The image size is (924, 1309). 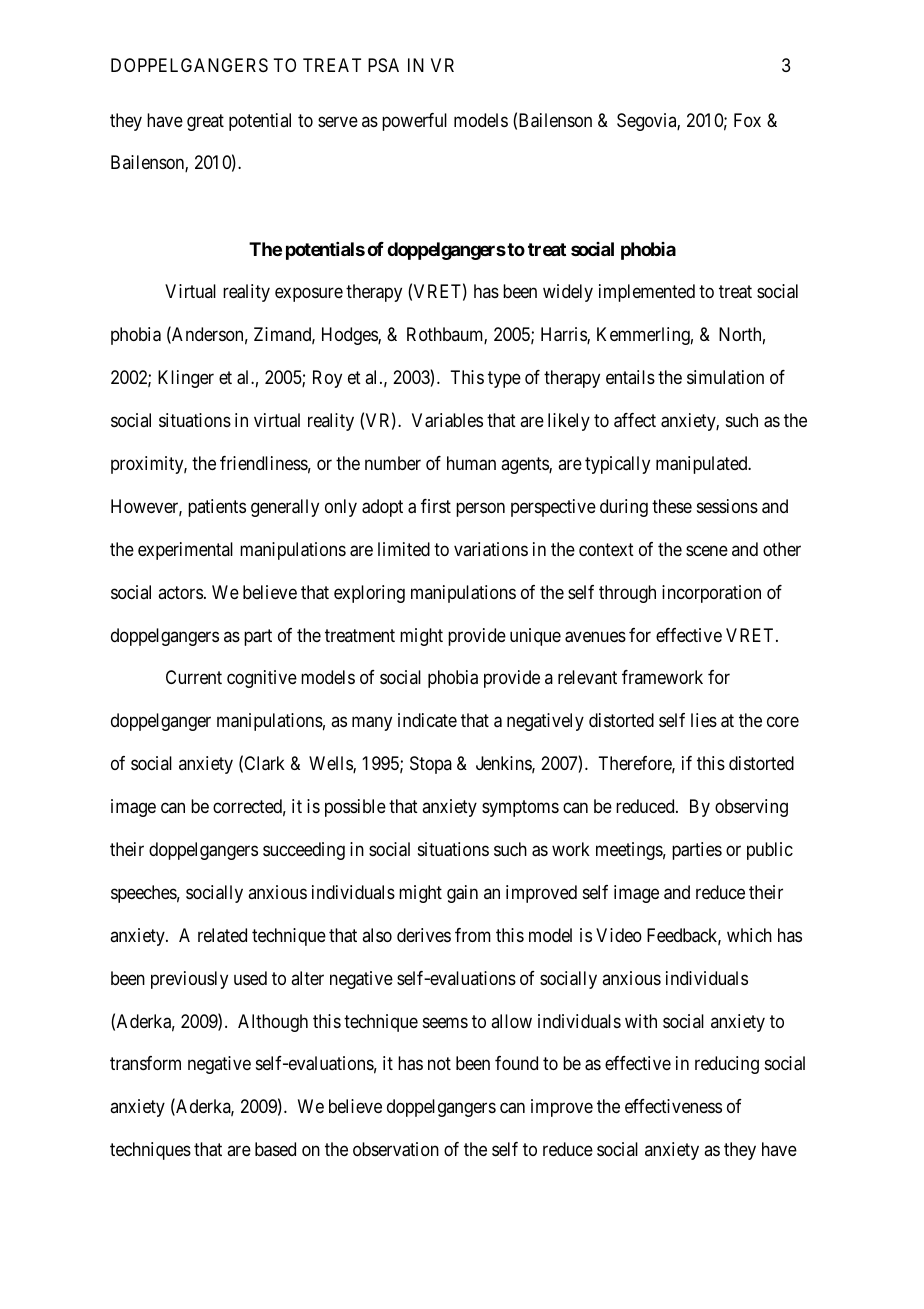 I want to click on based, so click(x=275, y=1149).
